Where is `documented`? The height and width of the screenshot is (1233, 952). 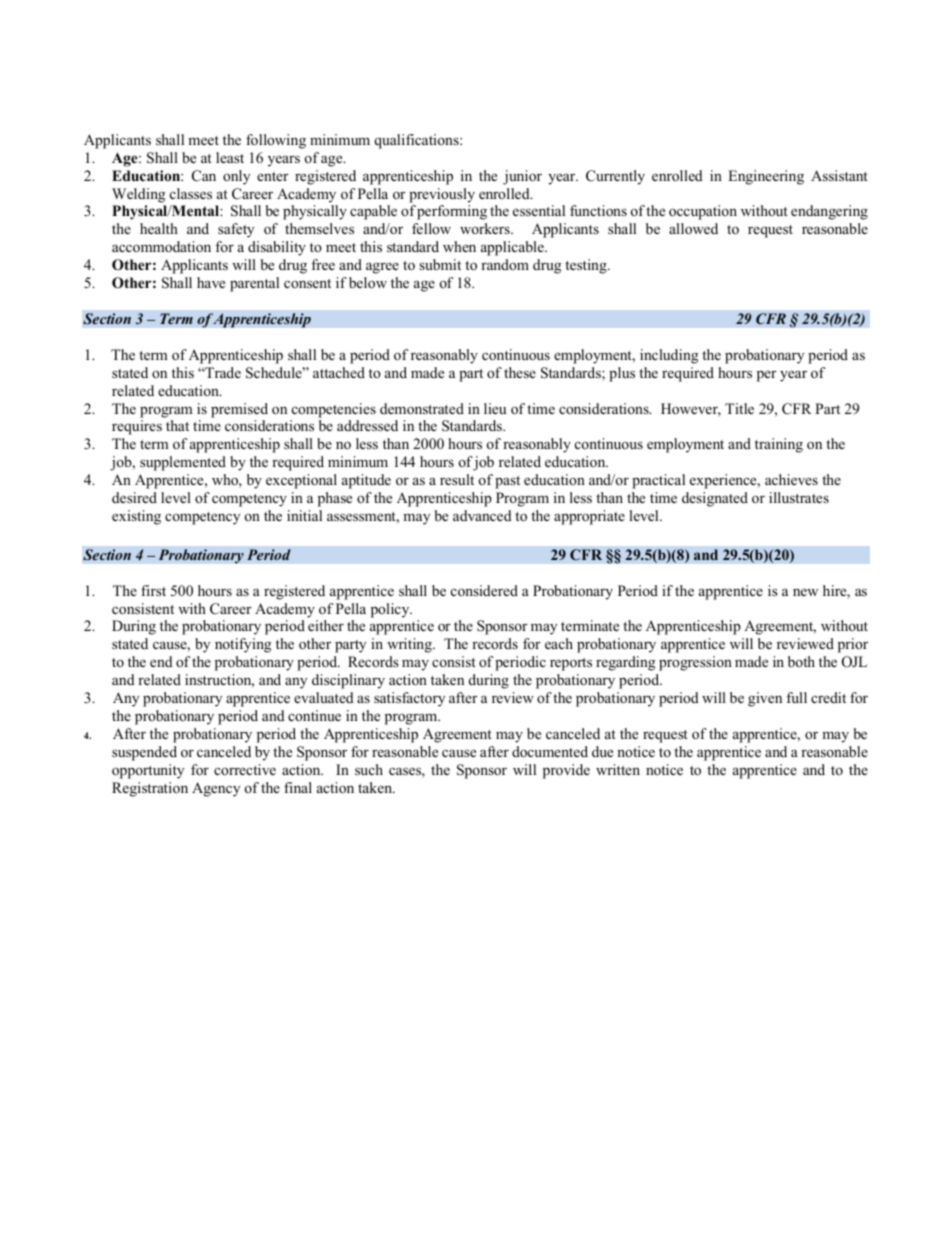
documented is located at coordinates (550, 751).
